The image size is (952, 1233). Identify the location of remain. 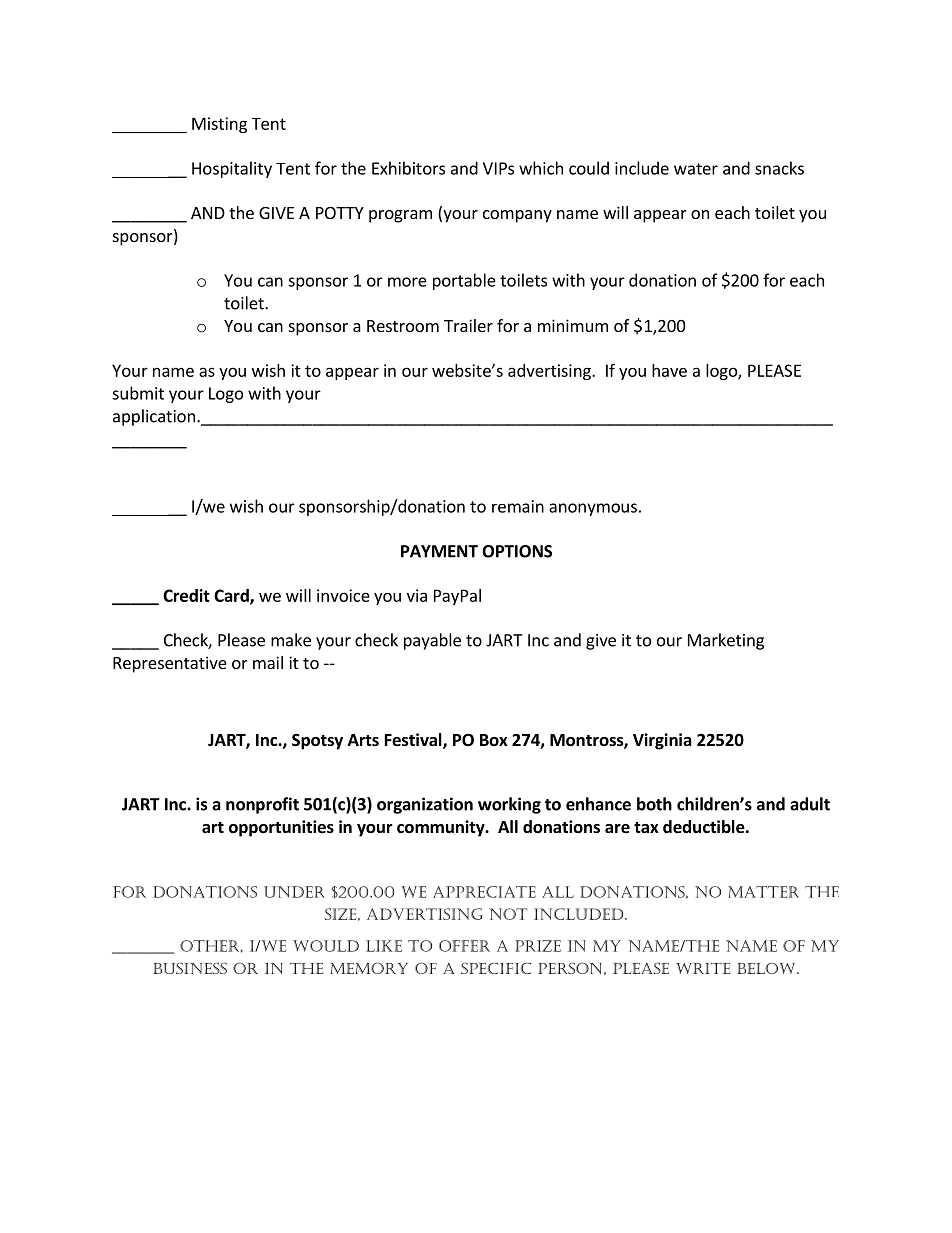
(518, 506).
